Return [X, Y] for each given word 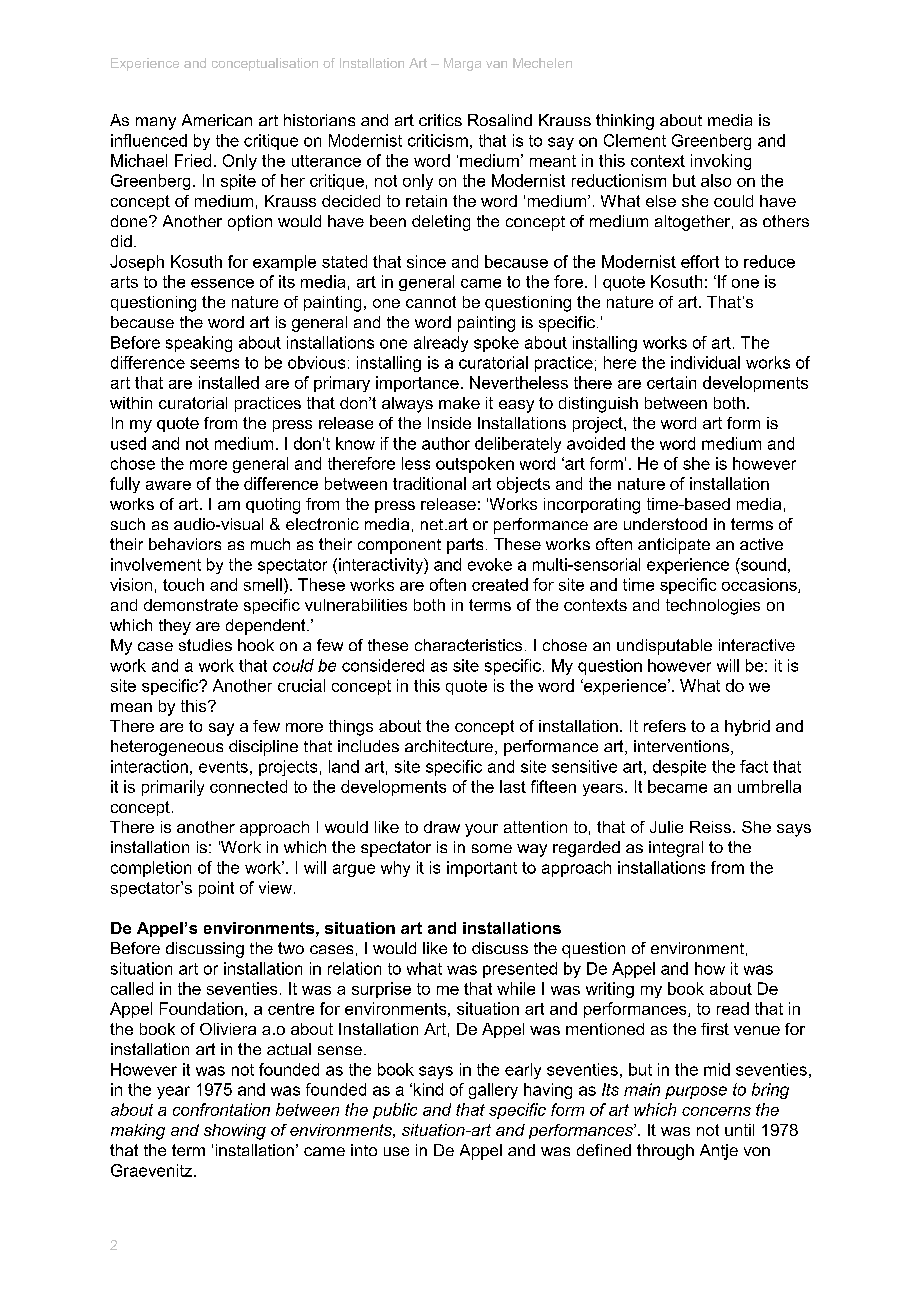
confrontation [221, 1109]
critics [440, 120]
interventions [681, 746]
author [446, 443]
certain [671, 382]
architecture [449, 746]
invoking [721, 162]
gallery [493, 1091]
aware [168, 485]
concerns [716, 1111]
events [223, 767]
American [217, 120]
